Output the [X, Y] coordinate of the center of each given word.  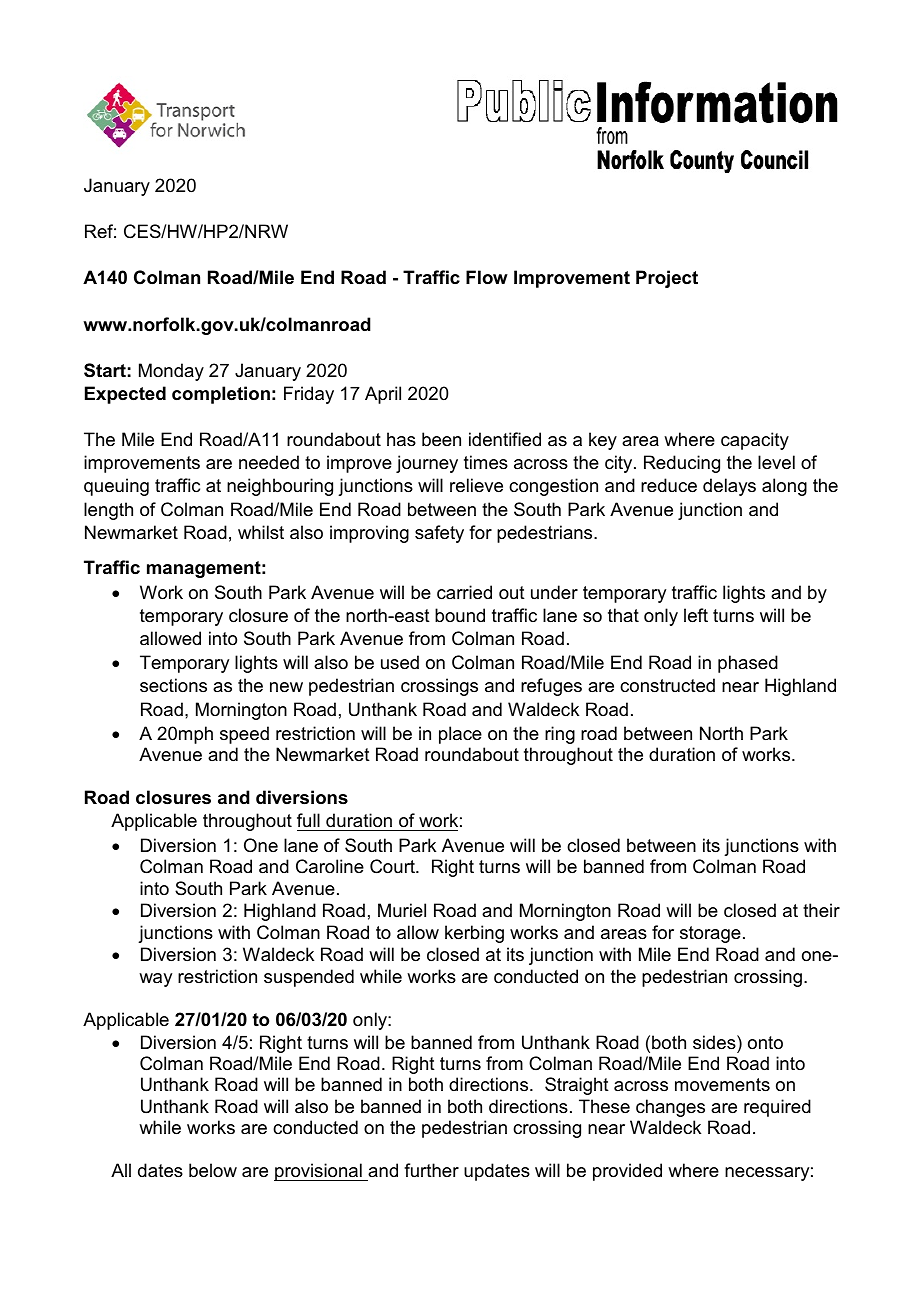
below [213, 1170]
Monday [171, 372]
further [431, 1170]
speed [244, 735]
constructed [667, 685]
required [777, 1108]
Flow [487, 277]
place [460, 735]
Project [667, 279]
